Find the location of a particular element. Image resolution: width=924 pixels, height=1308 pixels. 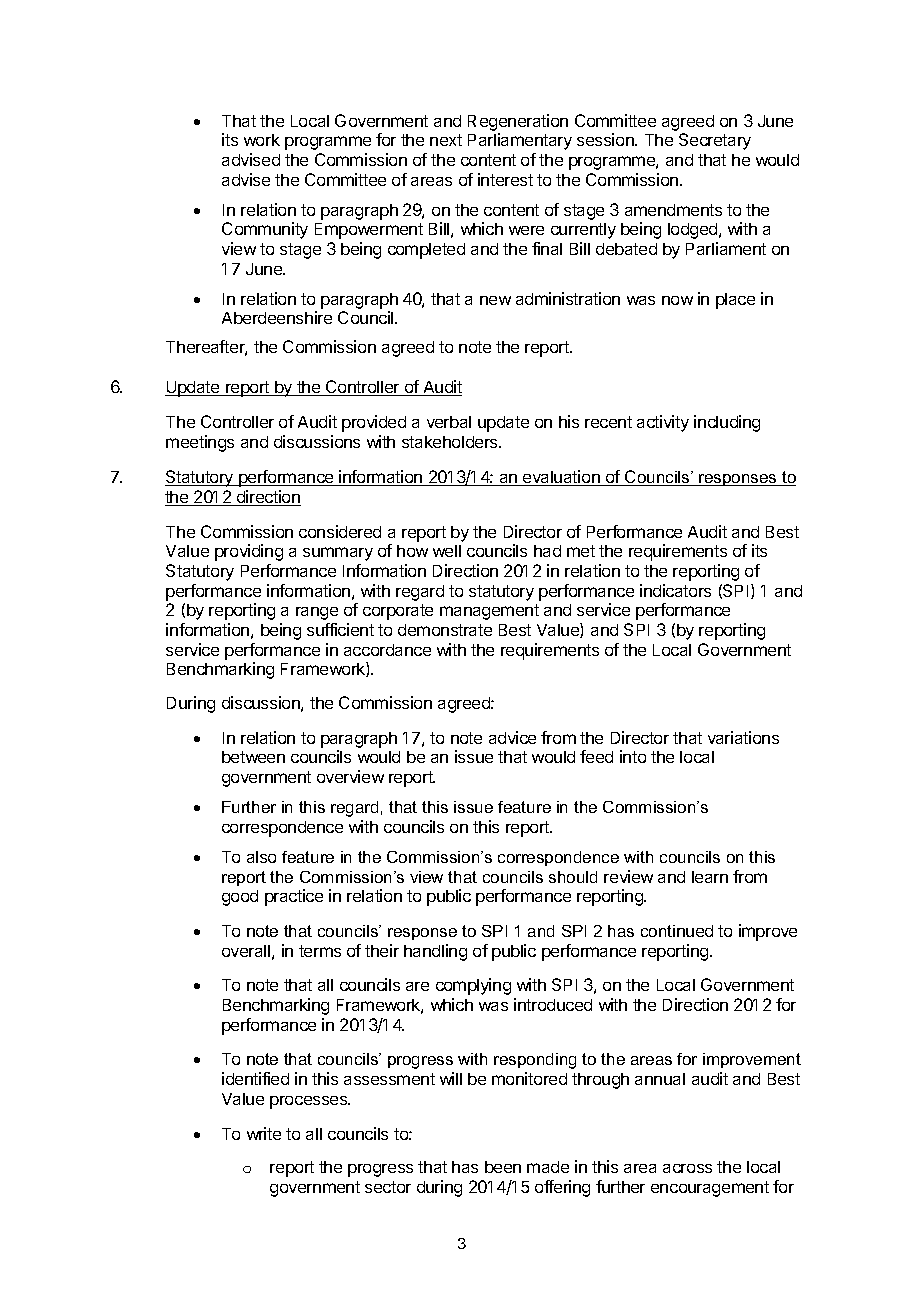

next is located at coordinates (446, 140).
